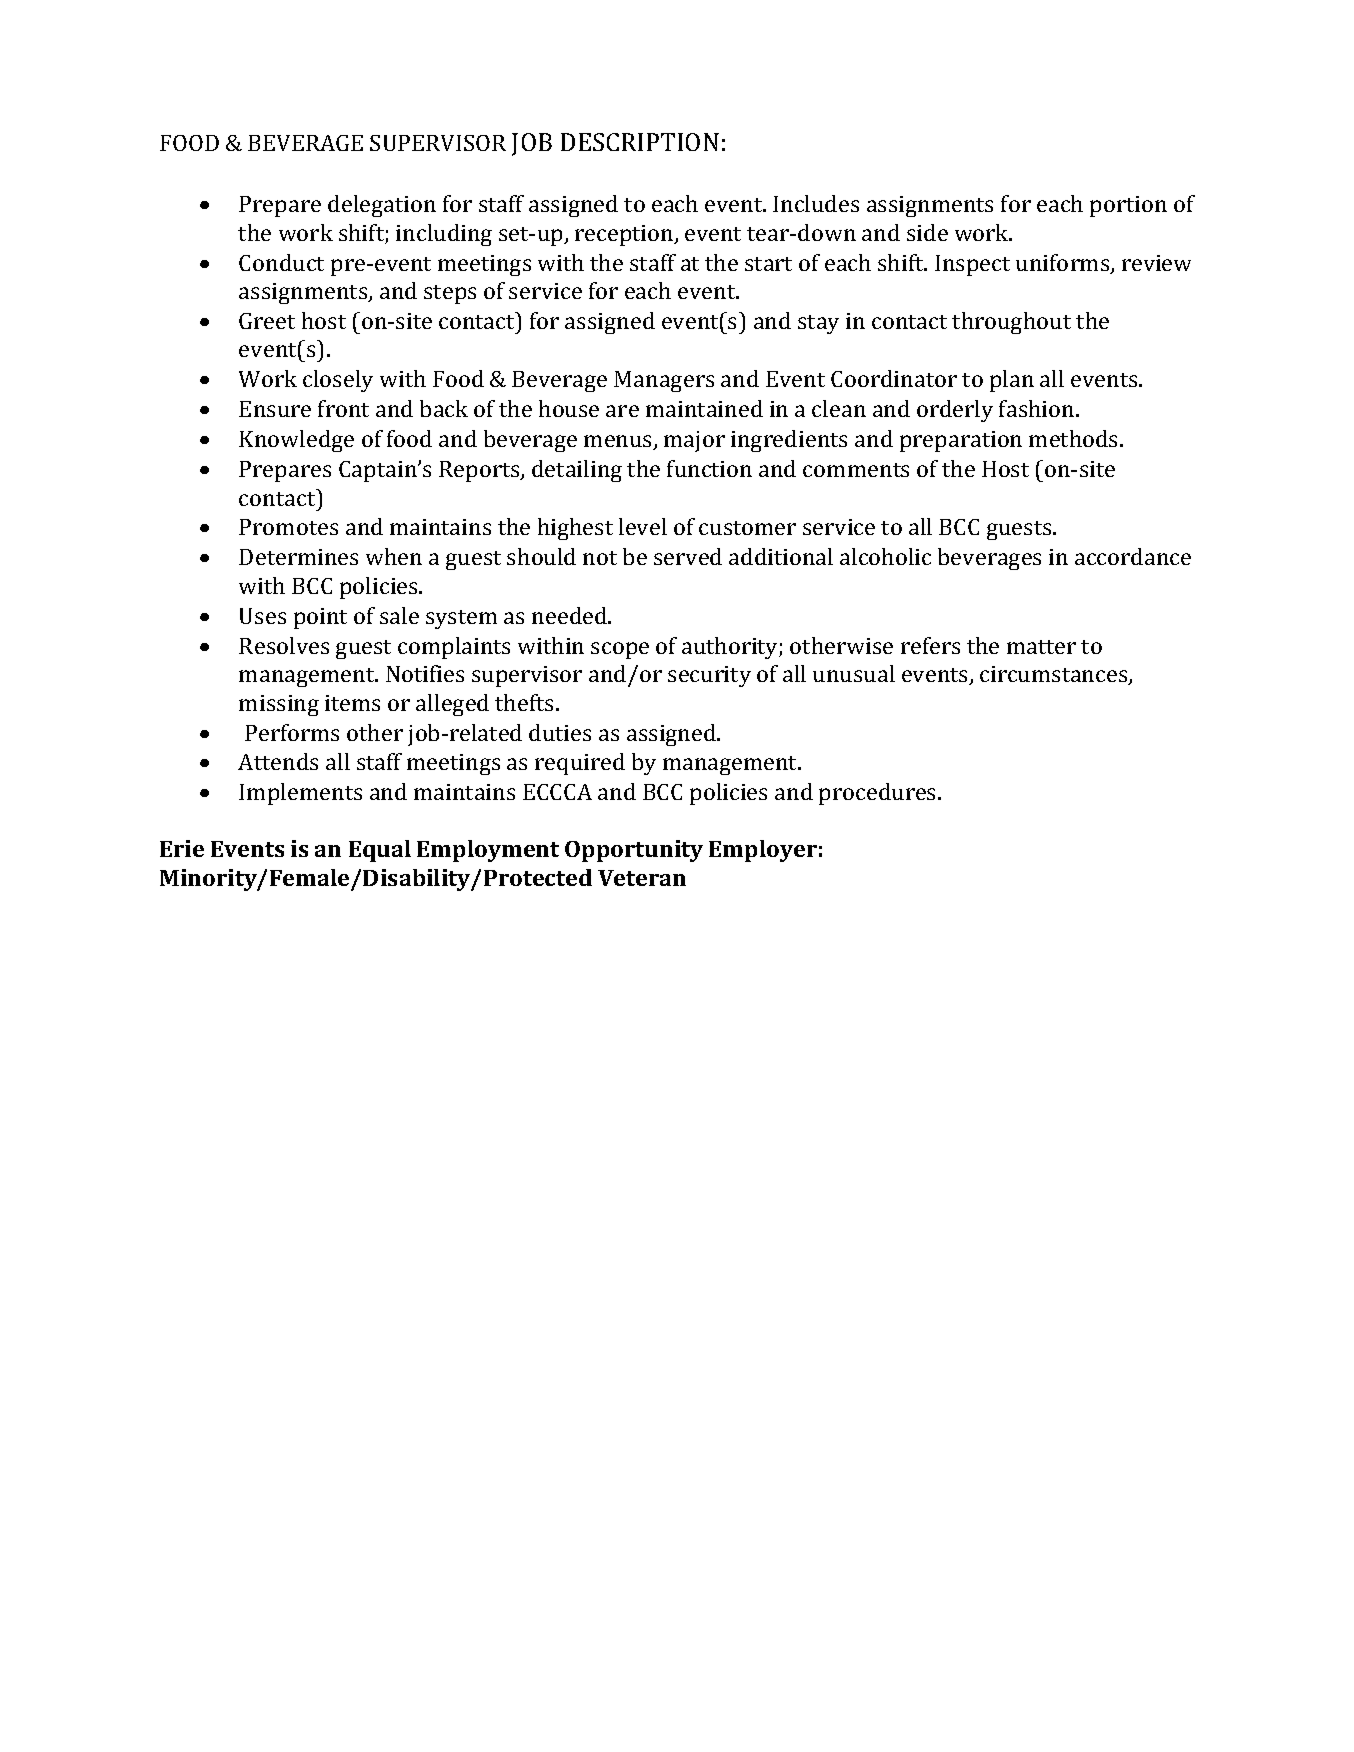 The width and height of the page is (1354, 1752). Describe the element at coordinates (288, 527) in the page. I see `Promotes` at that location.
